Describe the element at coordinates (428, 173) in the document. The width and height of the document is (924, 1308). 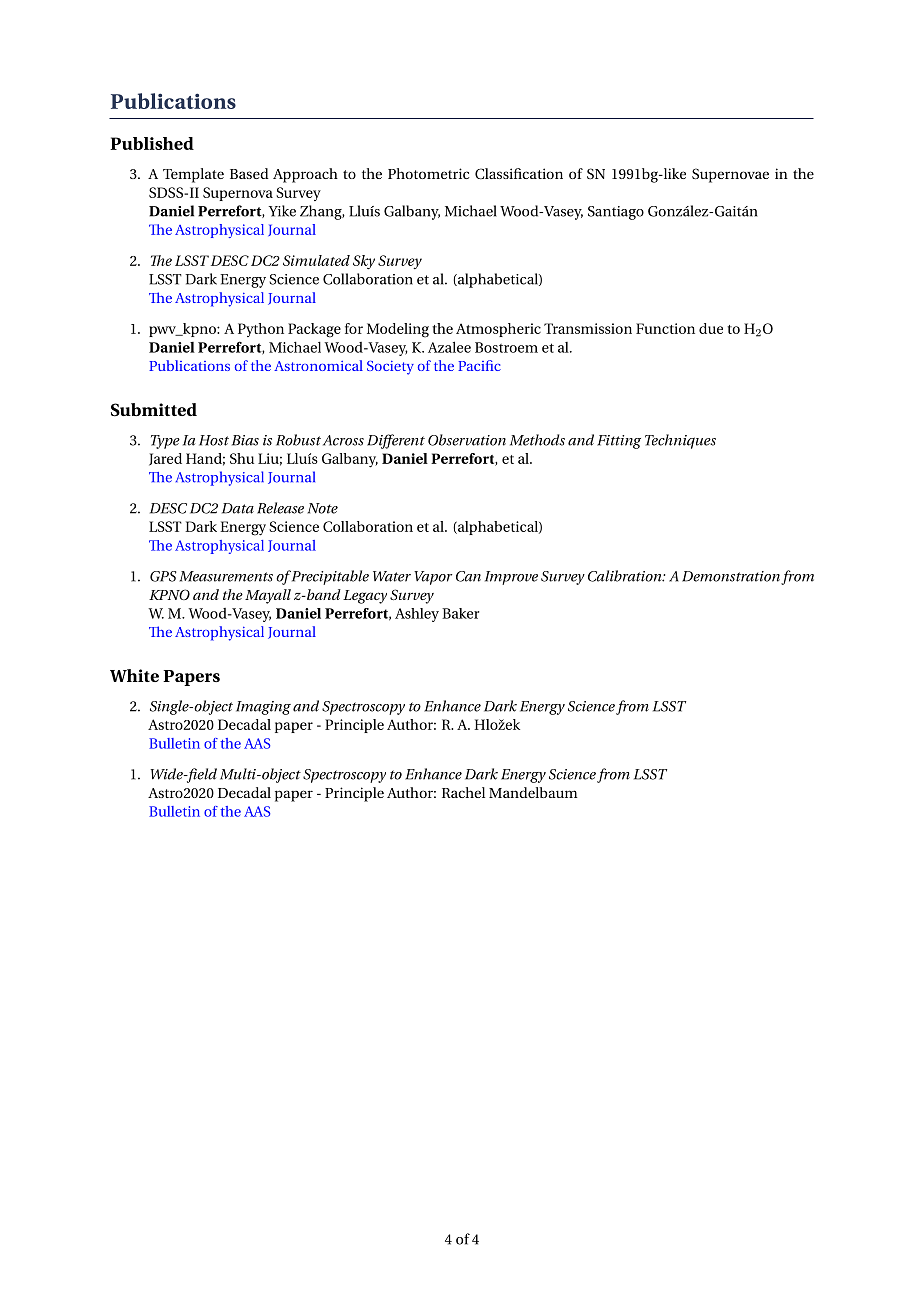
I see `Photometric` at that location.
